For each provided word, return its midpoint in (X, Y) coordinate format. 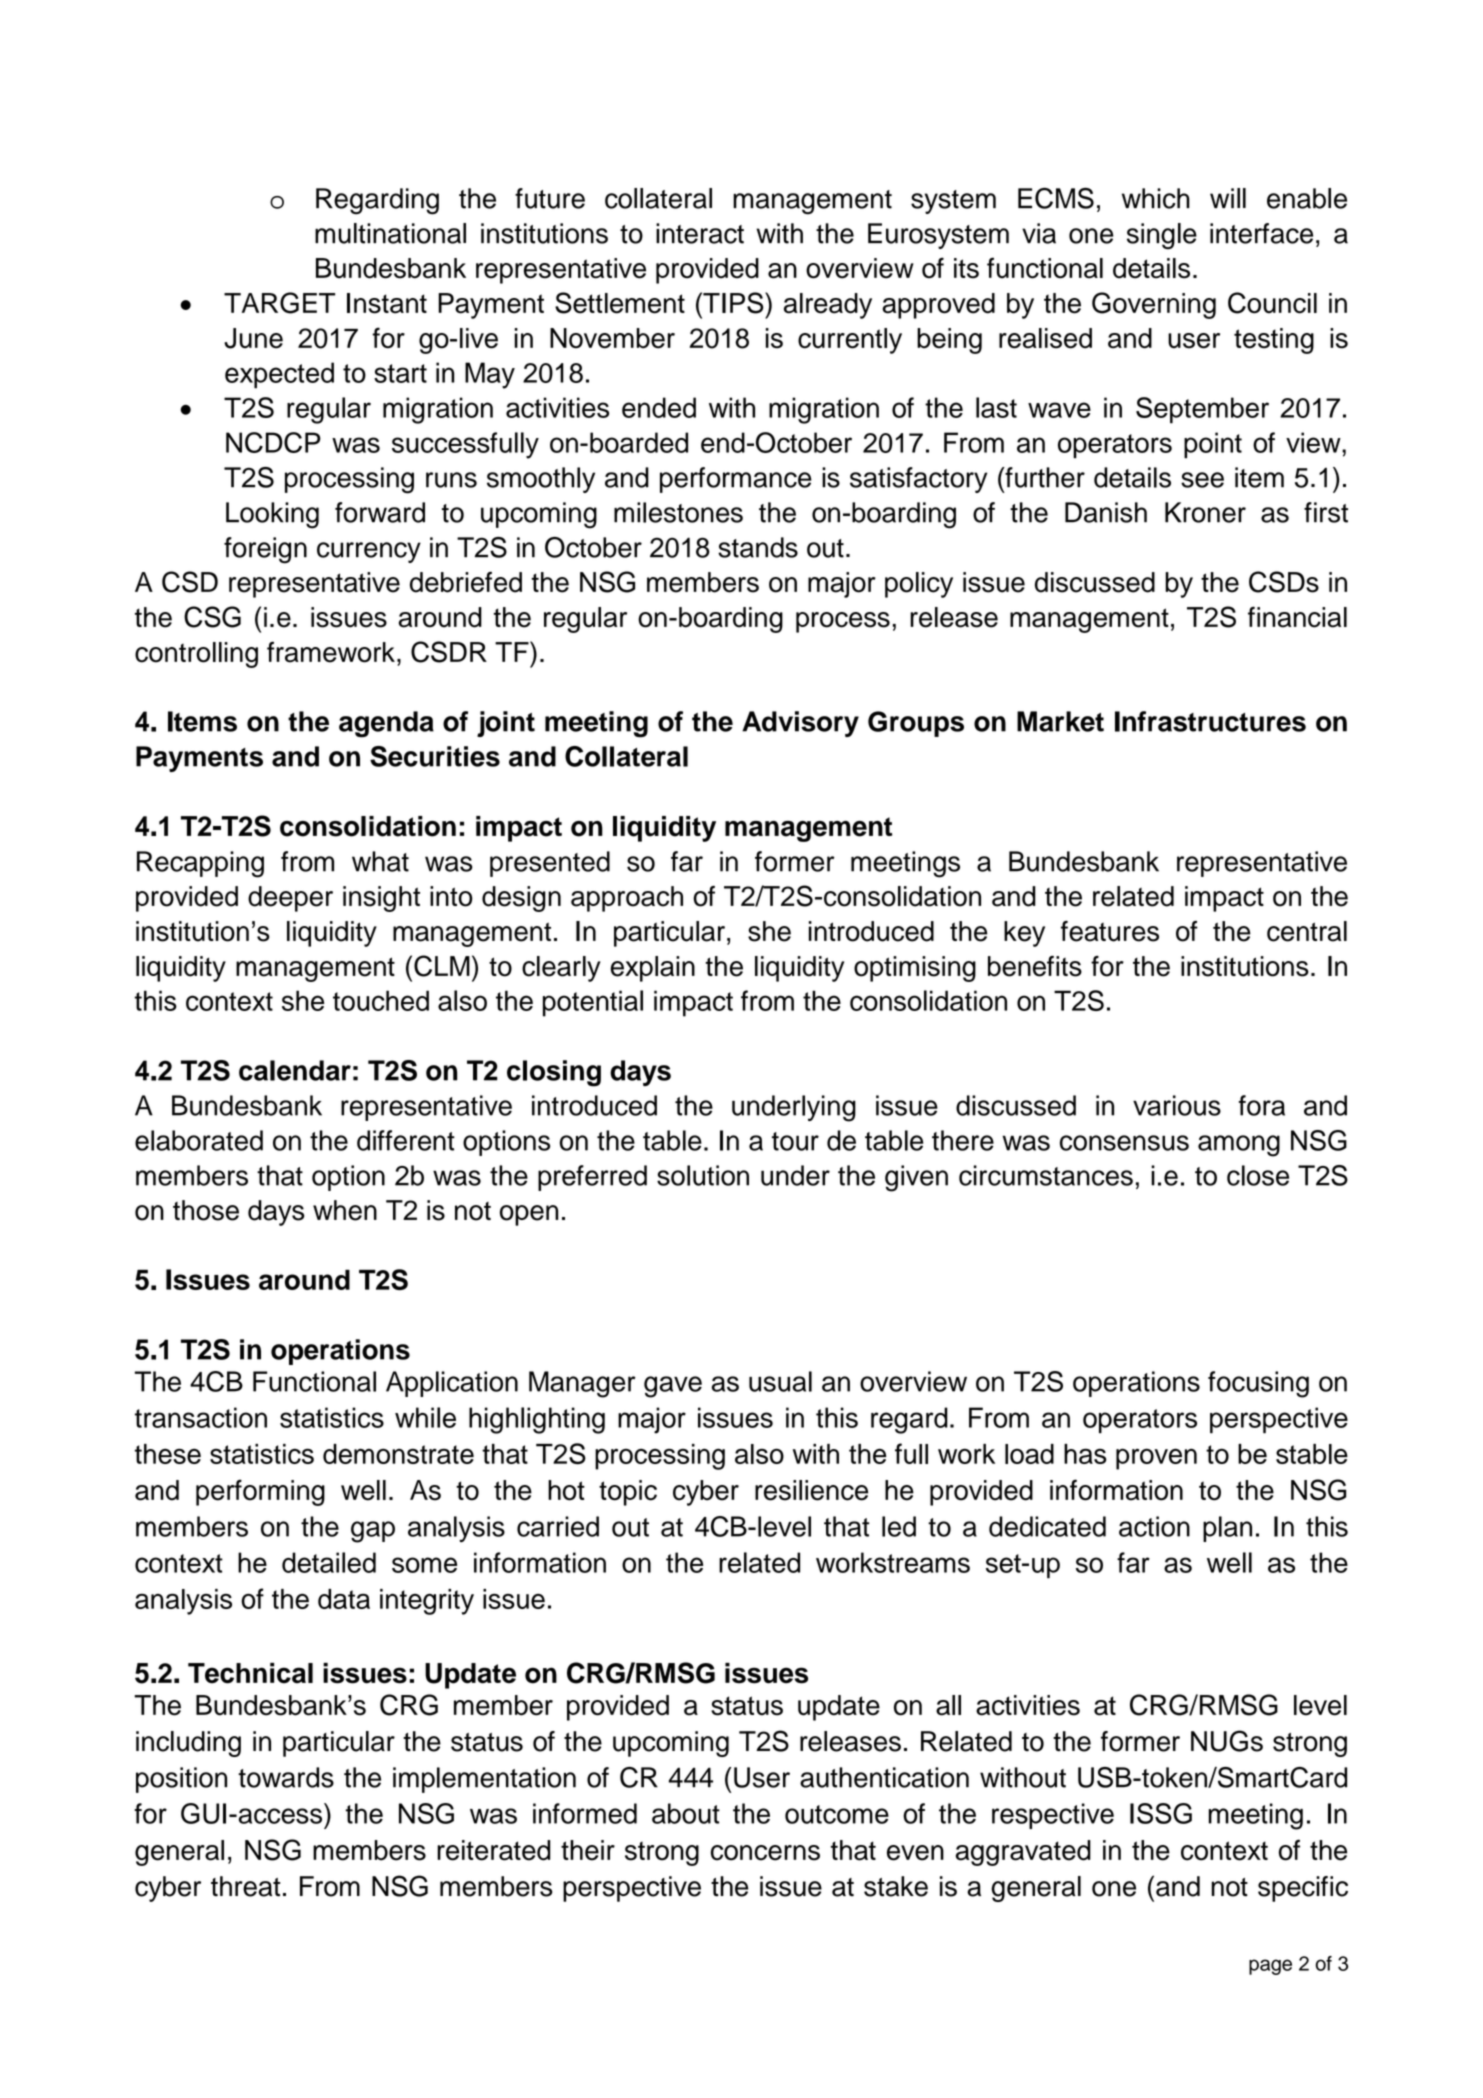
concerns (765, 1853)
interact (700, 233)
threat (245, 1886)
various (1177, 1105)
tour (795, 1141)
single (1162, 236)
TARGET (279, 303)
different (406, 1140)
